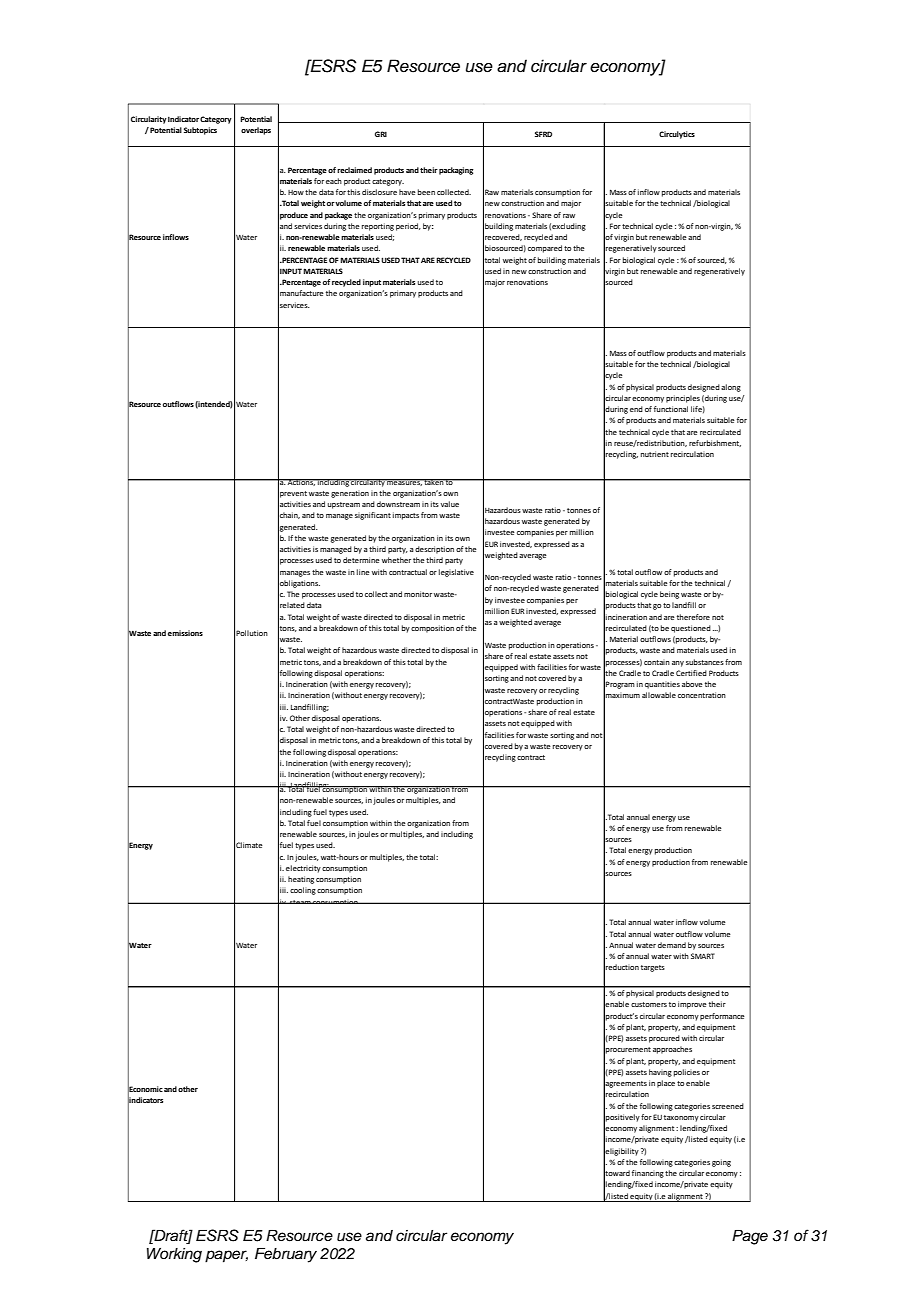 The image size is (924, 1308). I want to click on quantities, so click(662, 685).
